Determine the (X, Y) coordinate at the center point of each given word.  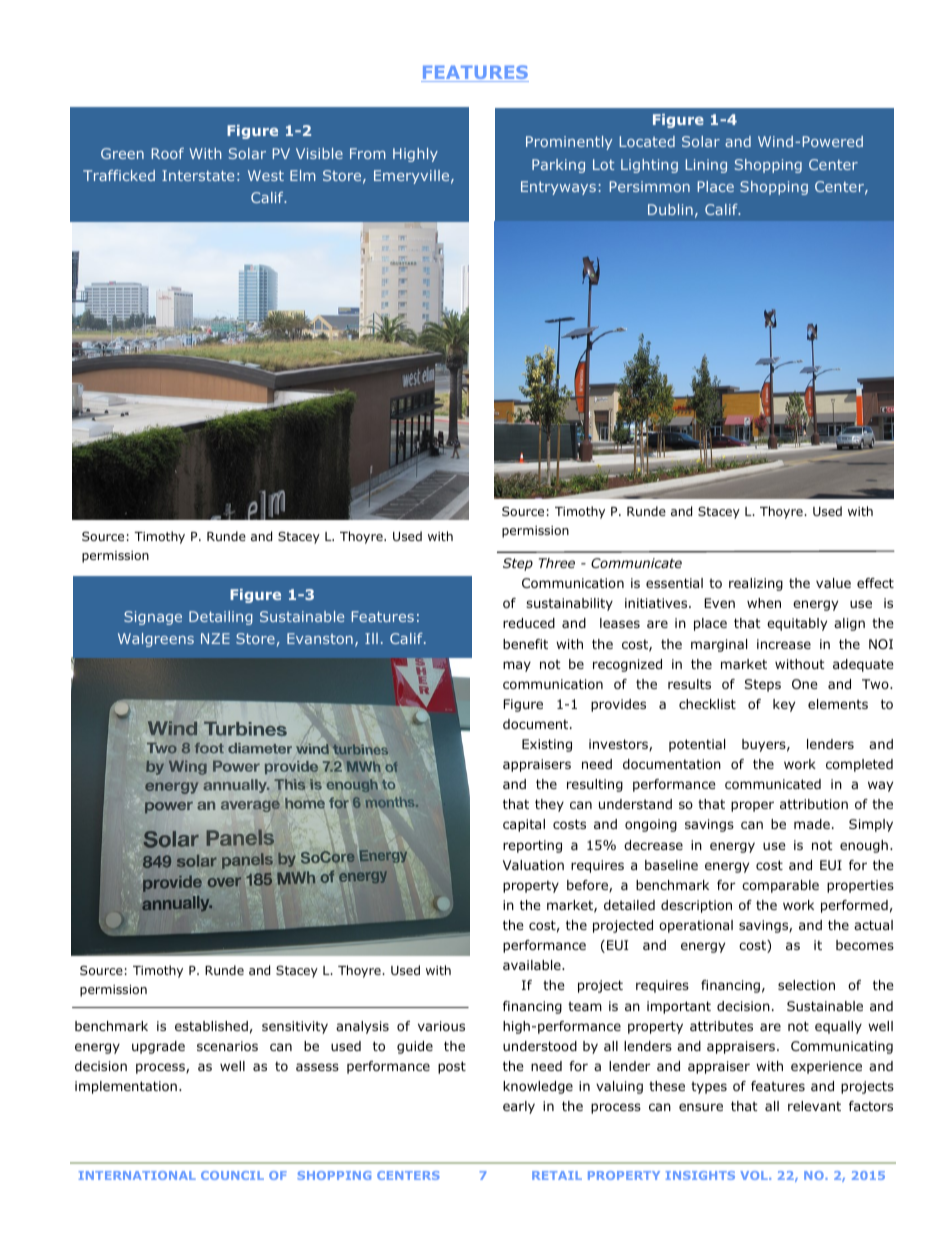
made (812, 824)
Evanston (320, 638)
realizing (756, 584)
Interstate (198, 175)
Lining (706, 166)
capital (524, 825)
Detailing (221, 618)
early (519, 1107)
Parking (558, 166)
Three (557, 563)
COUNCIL (232, 1175)
